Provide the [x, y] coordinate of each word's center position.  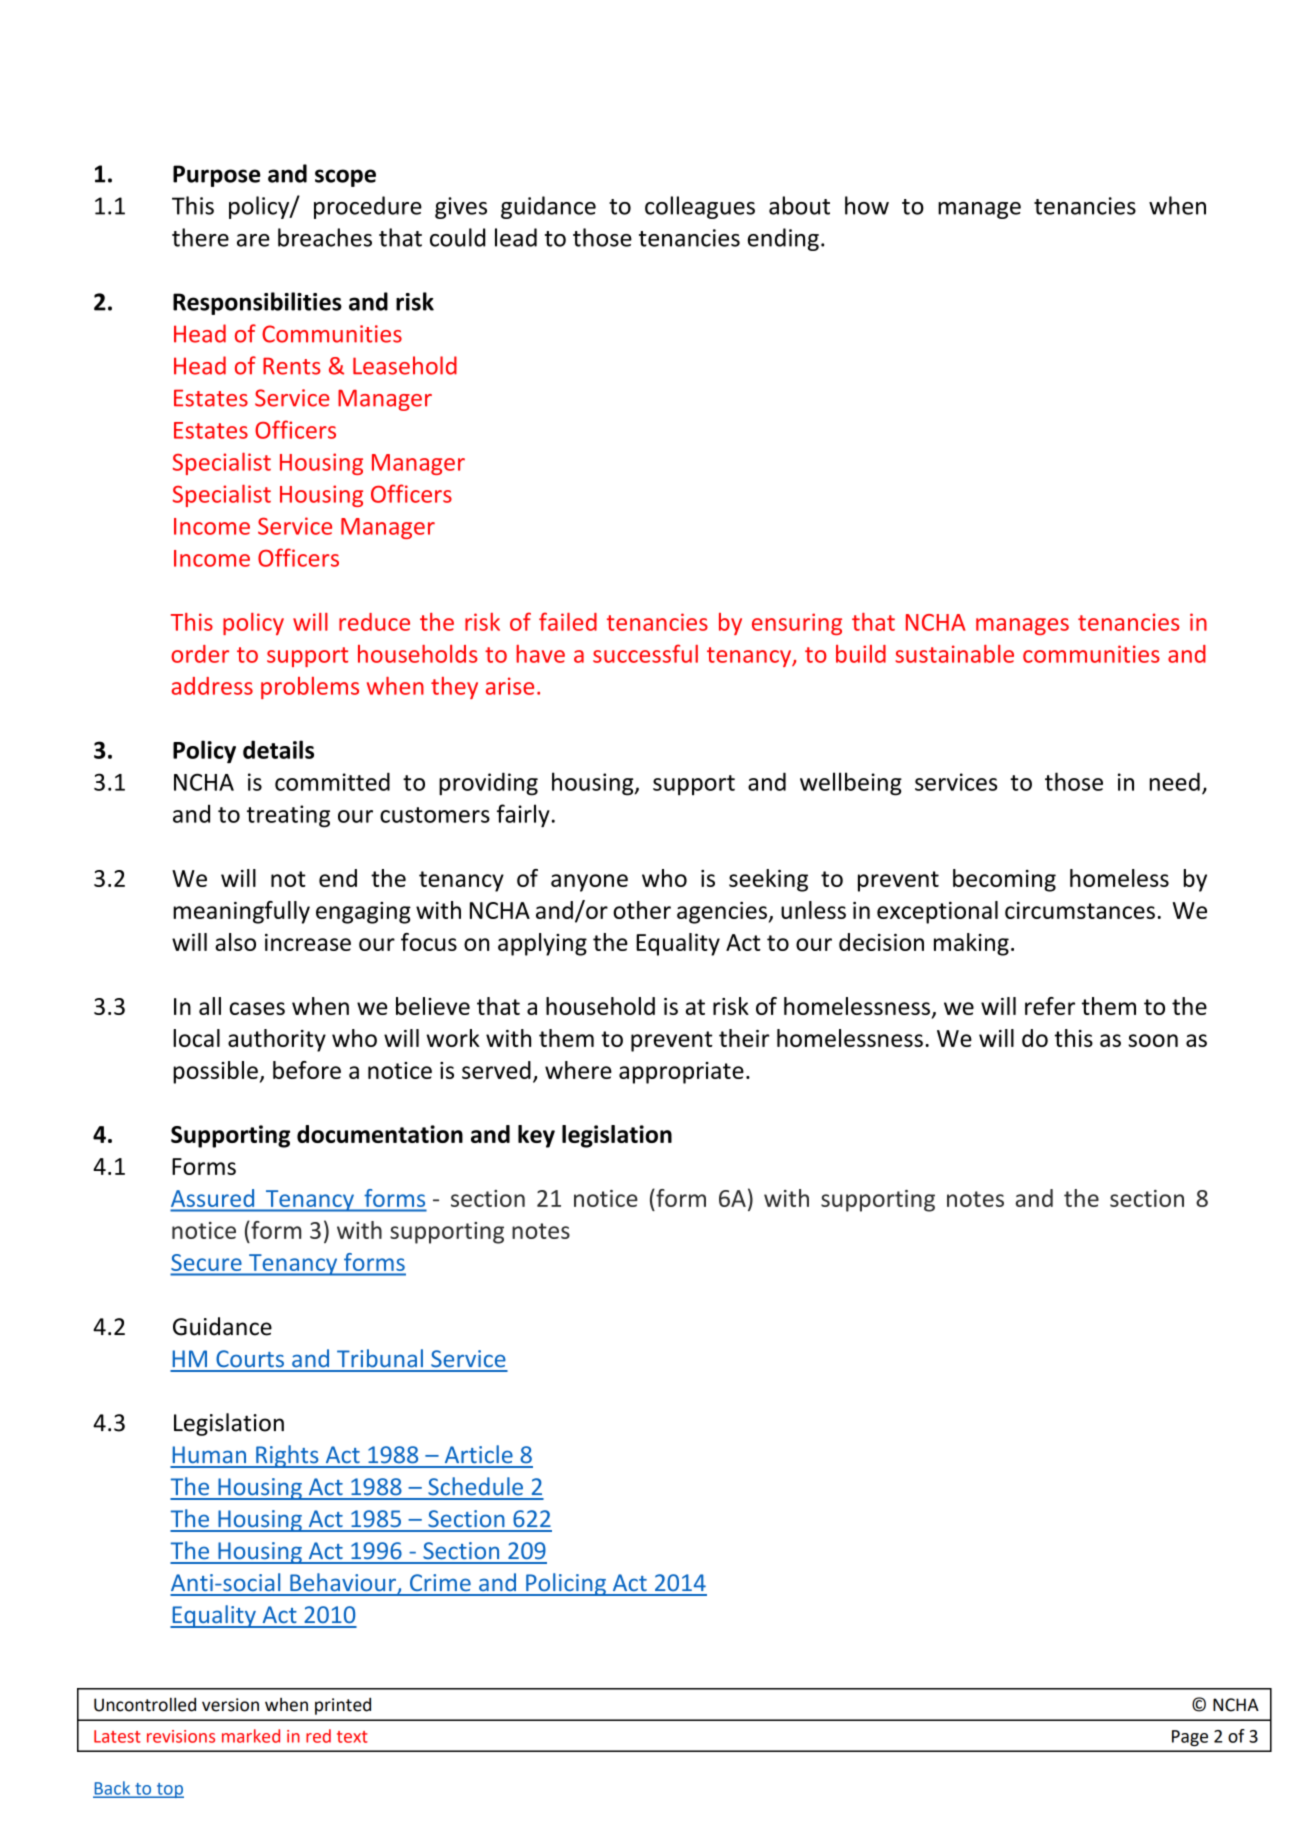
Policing [566, 1584]
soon [1153, 1040]
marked [251, 1736]
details [278, 749]
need [1175, 781]
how [867, 205]
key [536, 1136]
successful [645, 653]
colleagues [700, 207]
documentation [380, 1134]
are [253, 240]
